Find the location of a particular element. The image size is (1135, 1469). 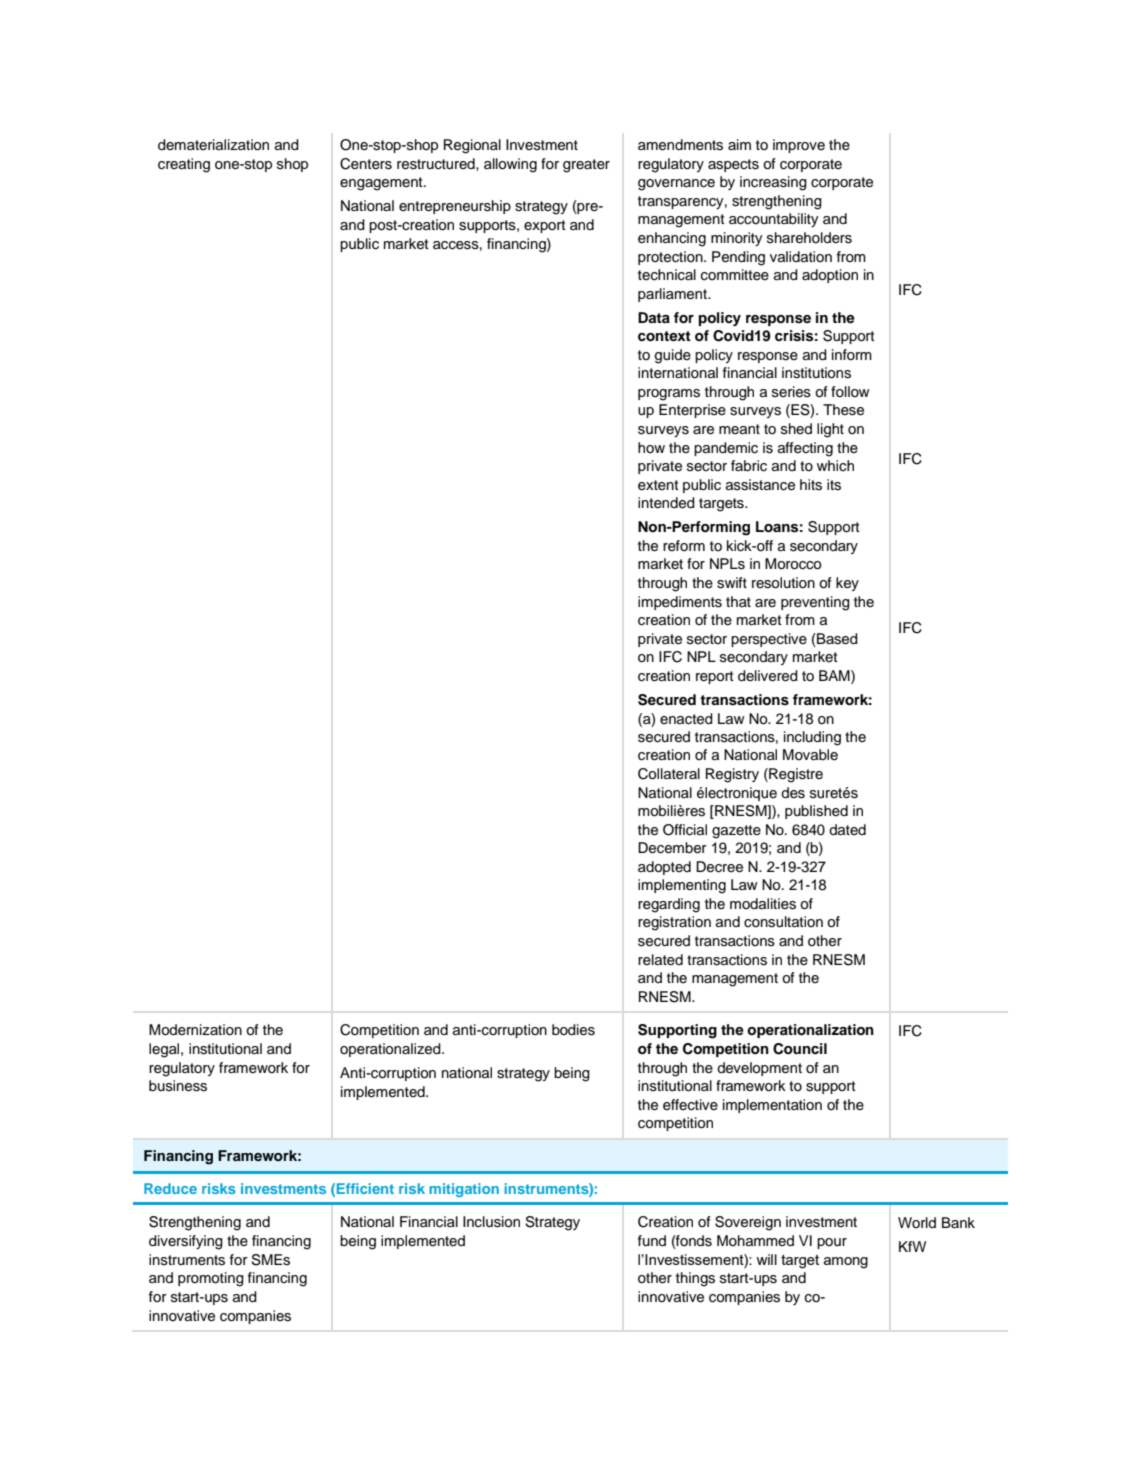

Collateral is located at coordinates (669, 774).
